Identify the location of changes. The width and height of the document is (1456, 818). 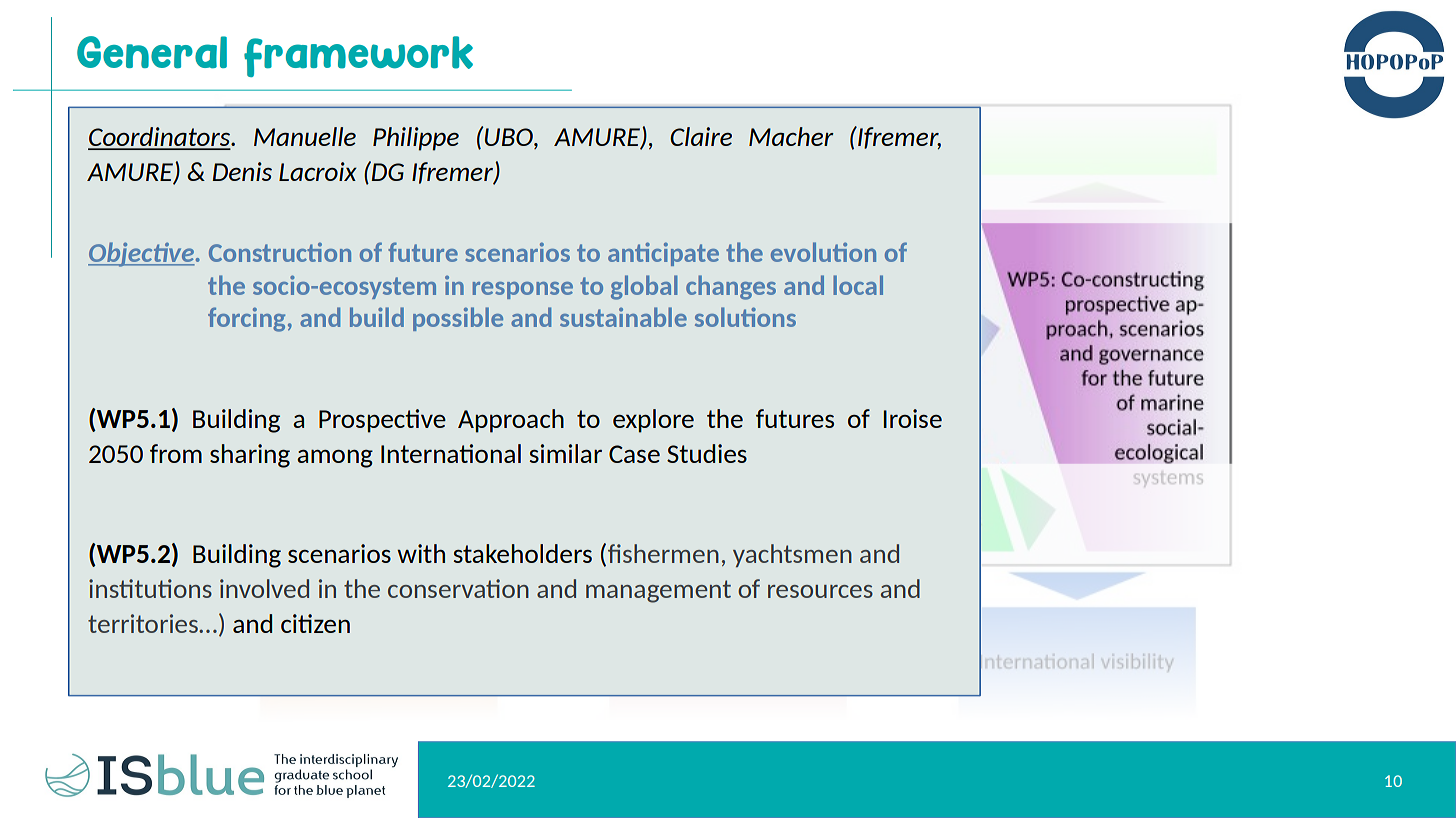
(731, 287).
